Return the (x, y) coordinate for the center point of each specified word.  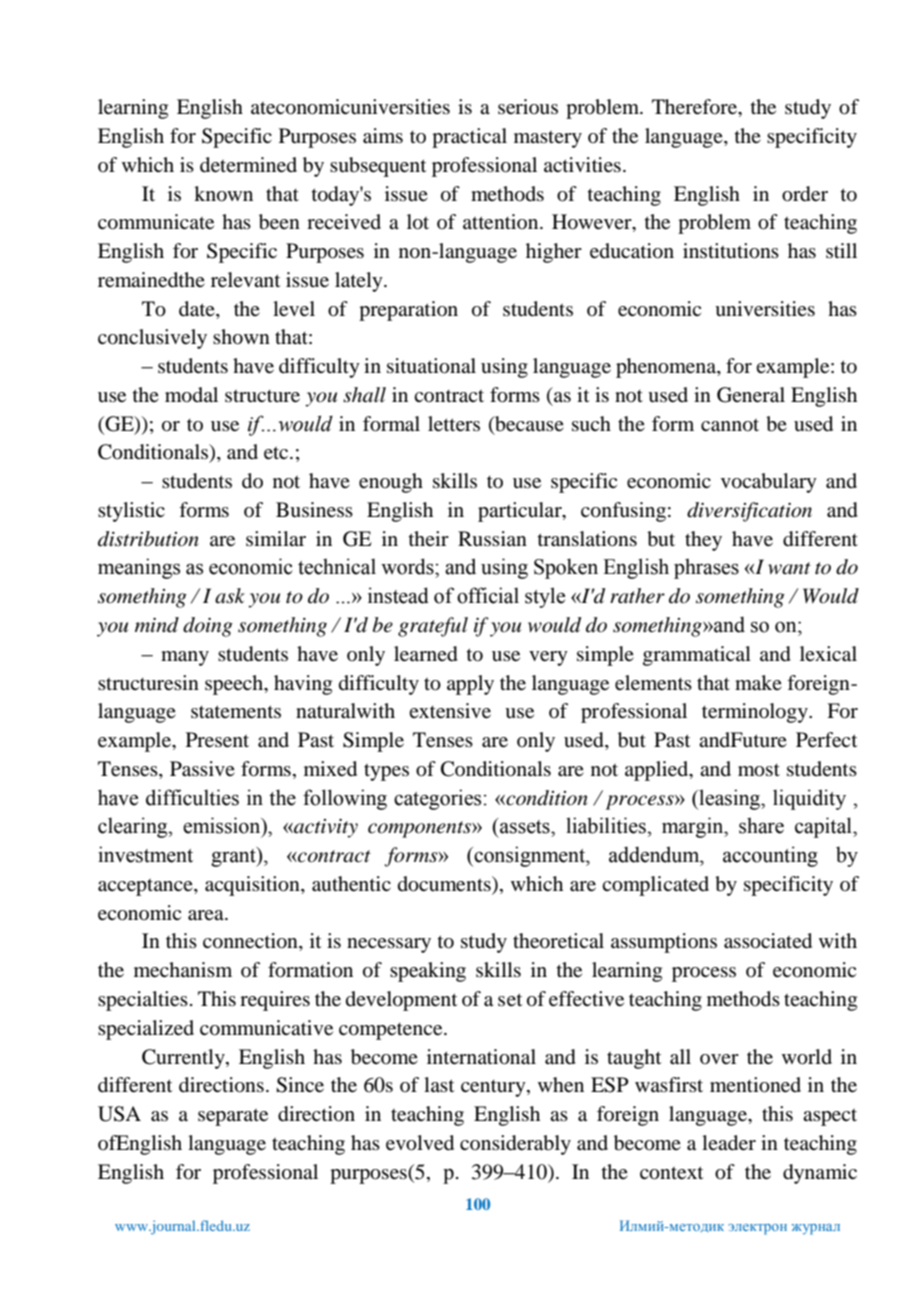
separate (233, 1117)
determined (248, 165)
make (758, 683)
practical (469, 138)
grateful (433, 627)
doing (208, 627)
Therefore (696, 108)
